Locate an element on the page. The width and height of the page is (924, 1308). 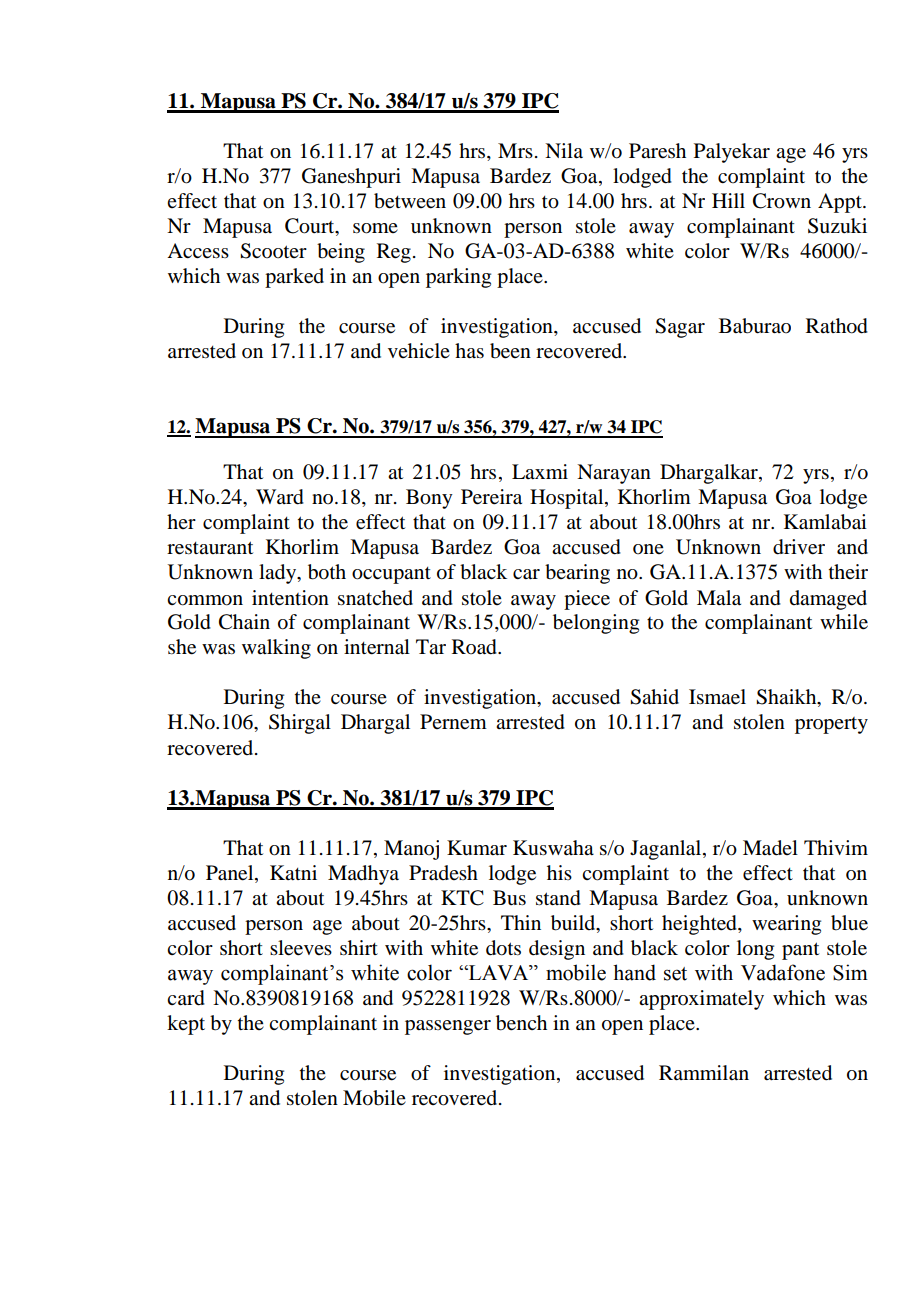
been is located at coordinates (510, 351).
